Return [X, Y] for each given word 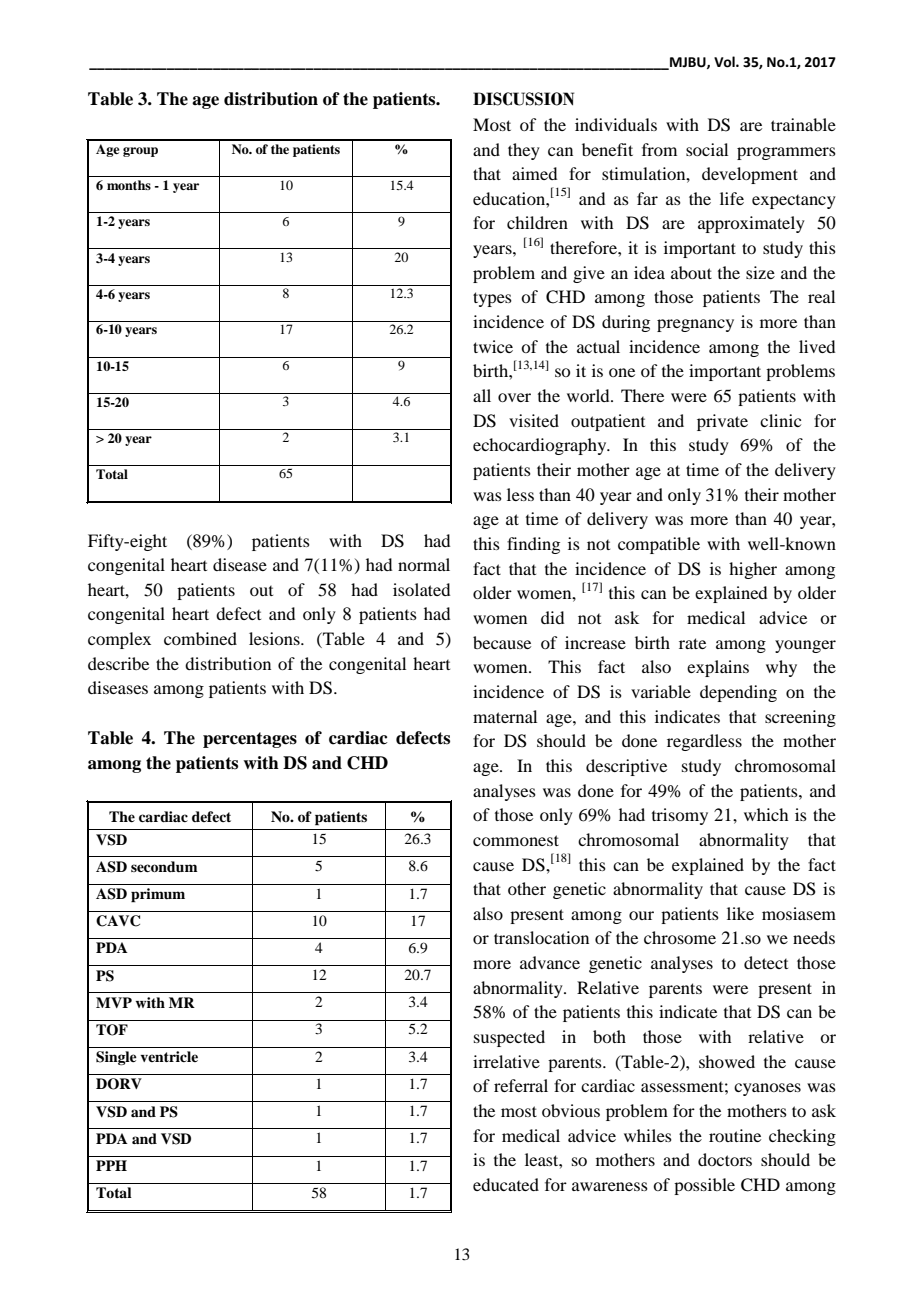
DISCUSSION [523, 99]
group [140, 152]
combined [200, 638]
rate [692, 643]
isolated [421, 589]
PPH [111, 1165]
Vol [725, 62]
